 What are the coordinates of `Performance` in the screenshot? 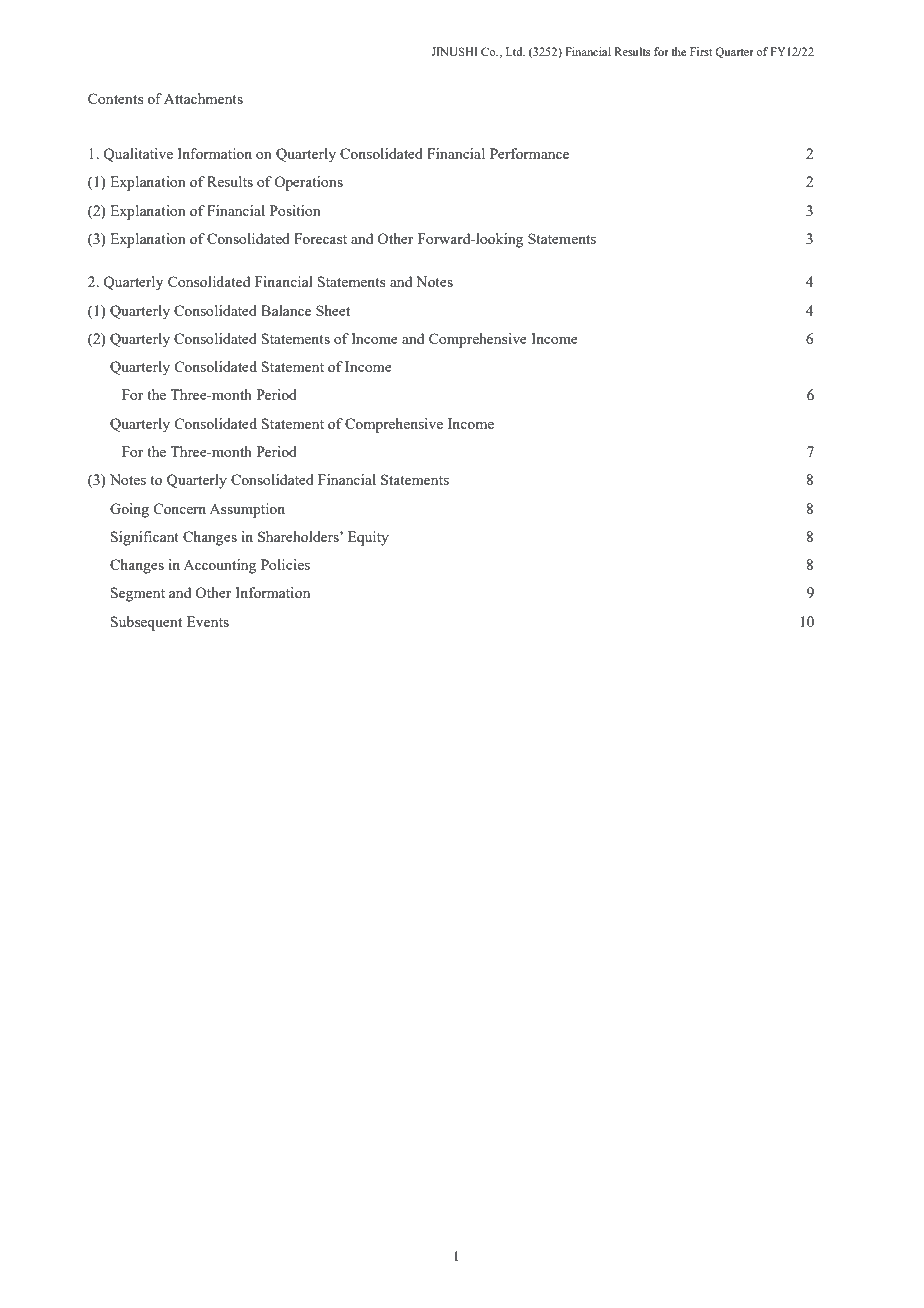 It's located at (529, 153).
